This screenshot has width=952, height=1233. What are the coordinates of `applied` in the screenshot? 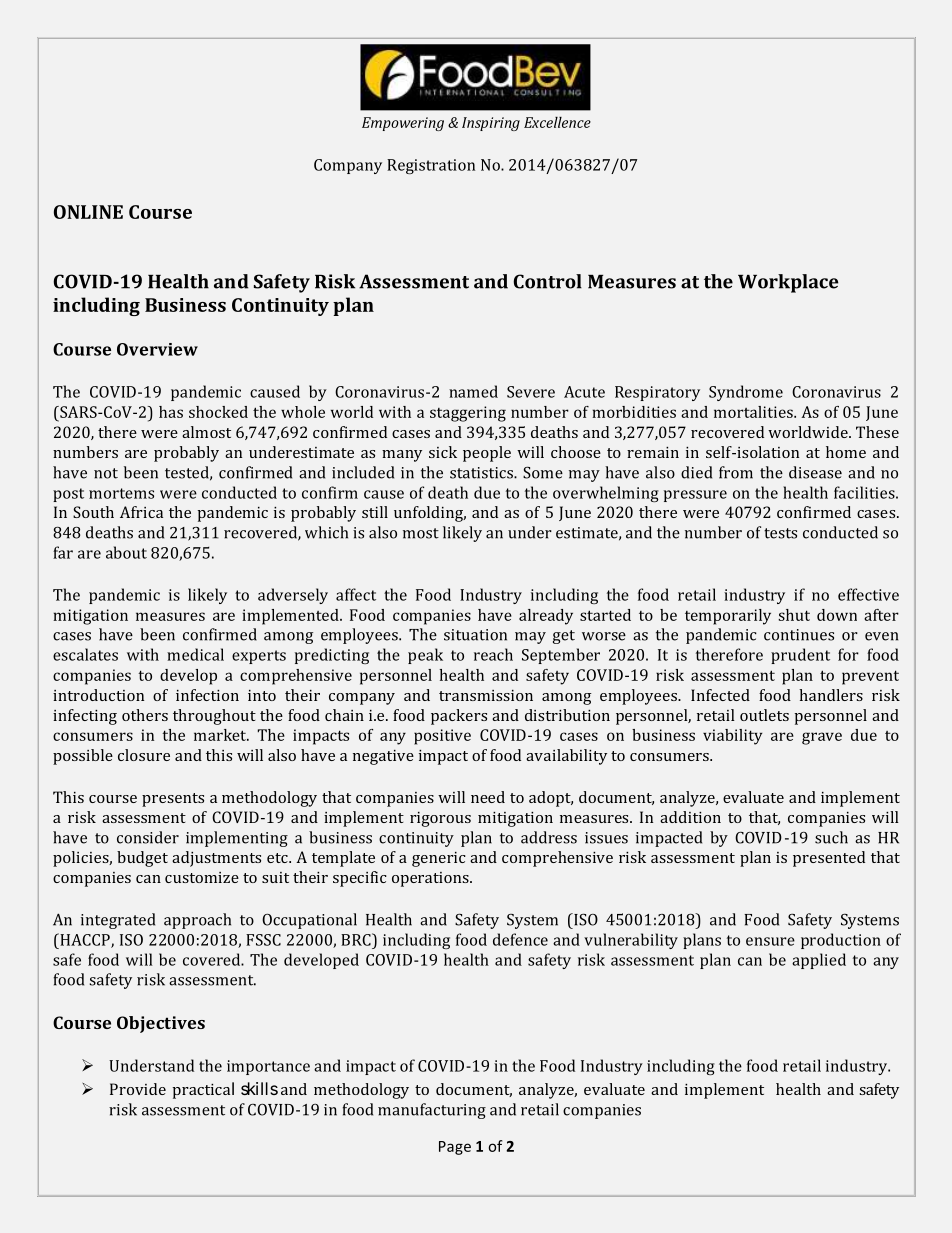 It's located at (819, 961).
